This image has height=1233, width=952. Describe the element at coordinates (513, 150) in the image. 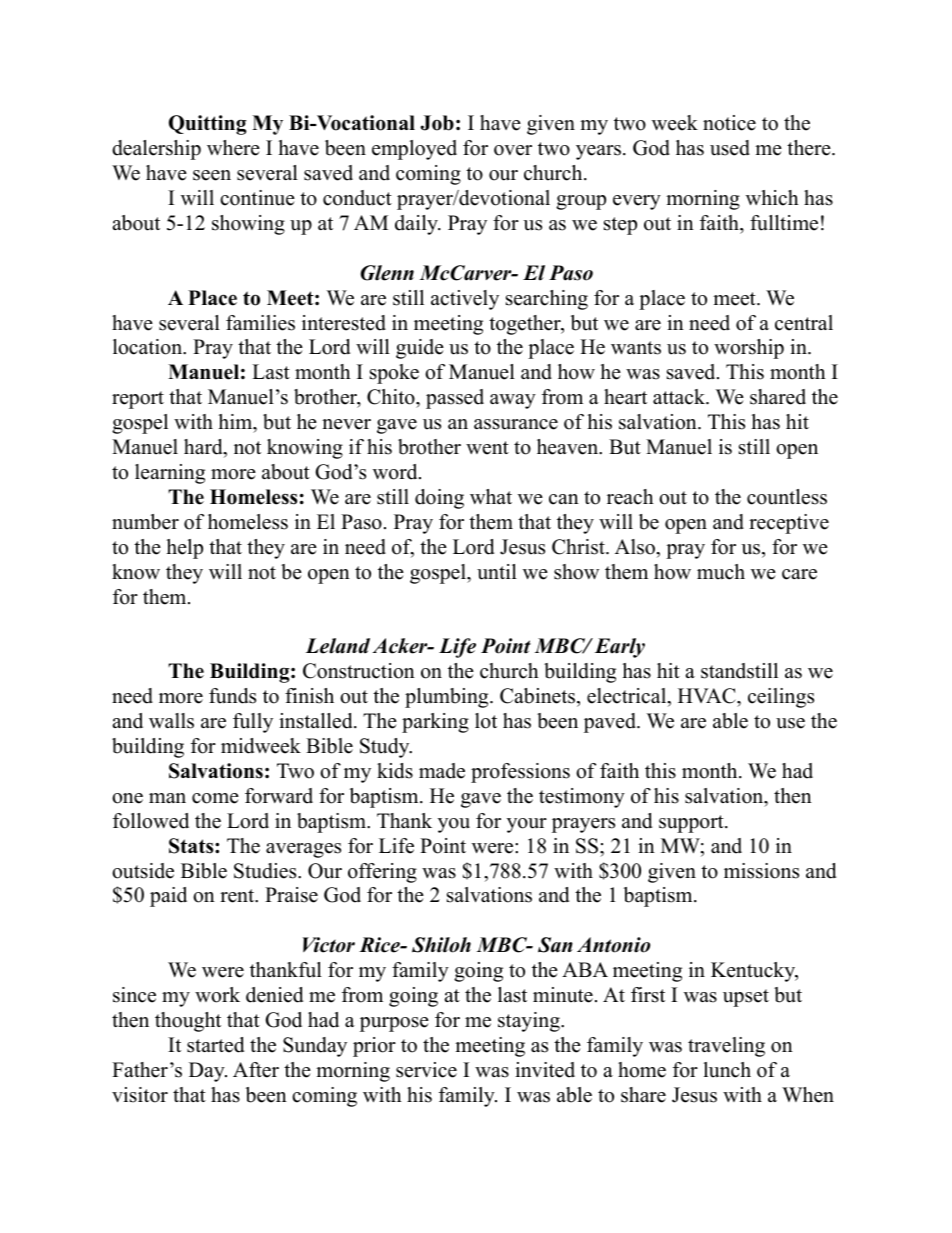

I see `over` at that location.
